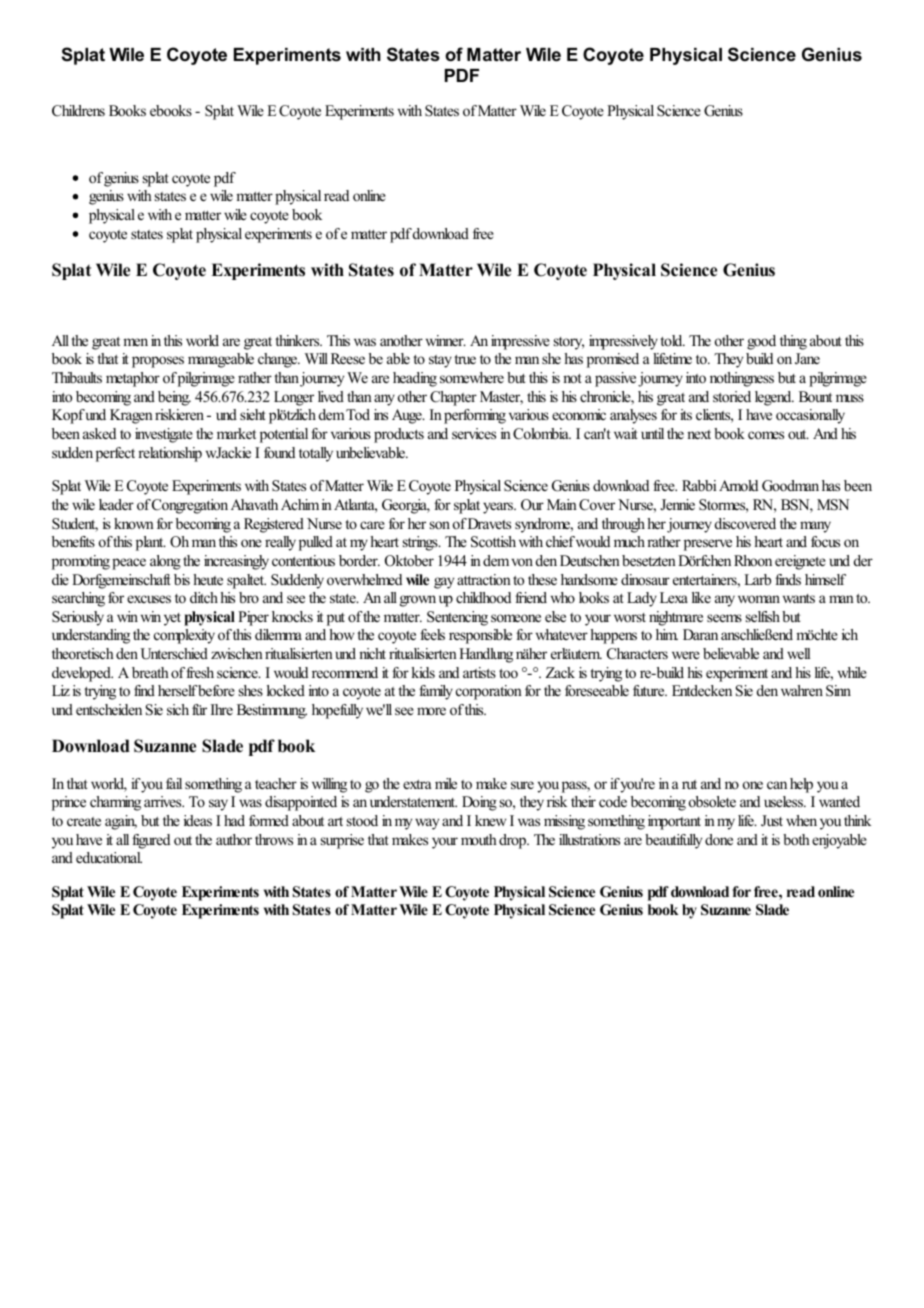  I want to click on winner, so click(446, 340).
